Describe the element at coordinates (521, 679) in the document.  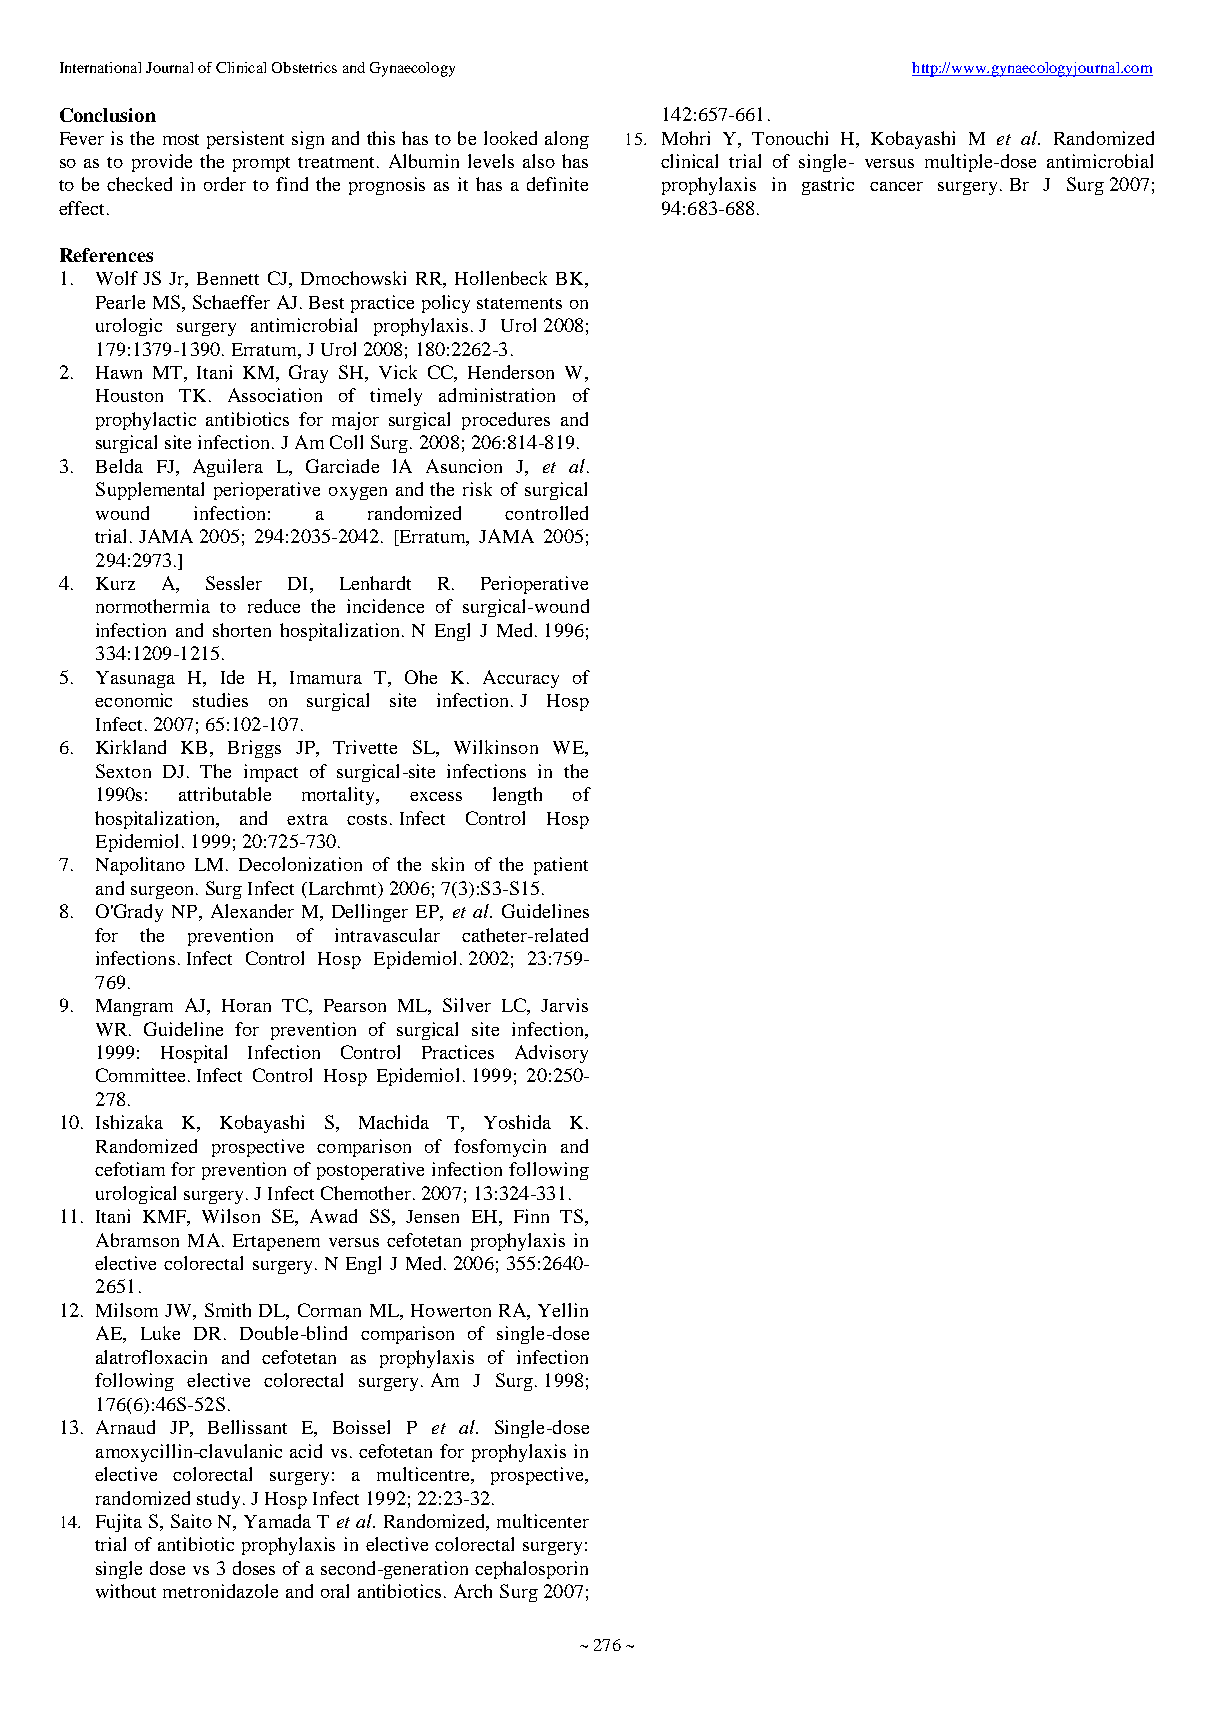
I see `Accuracy` at that location.
